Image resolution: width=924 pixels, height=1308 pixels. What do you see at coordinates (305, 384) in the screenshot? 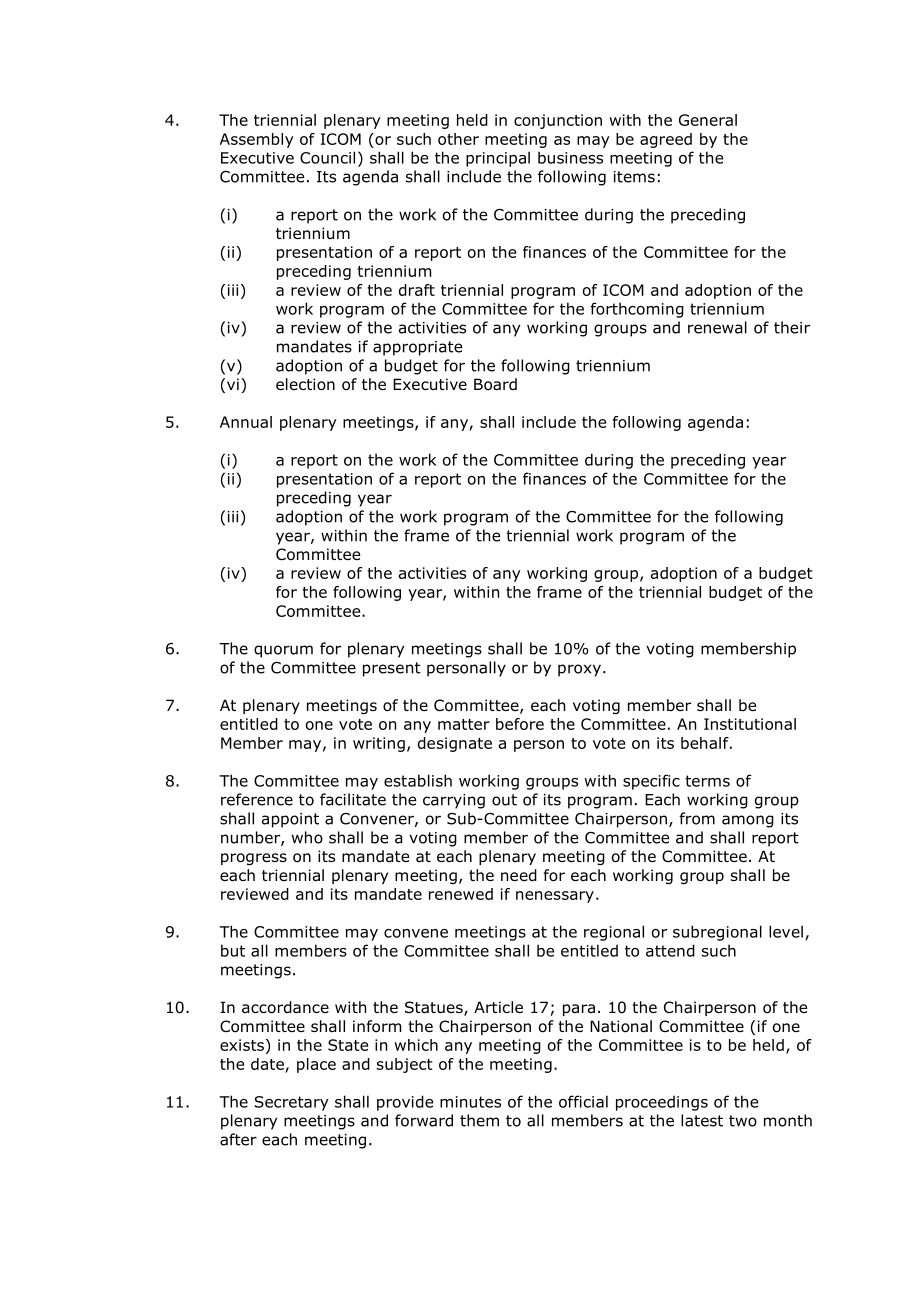
I see `election` at bounding box center [305, 384].
